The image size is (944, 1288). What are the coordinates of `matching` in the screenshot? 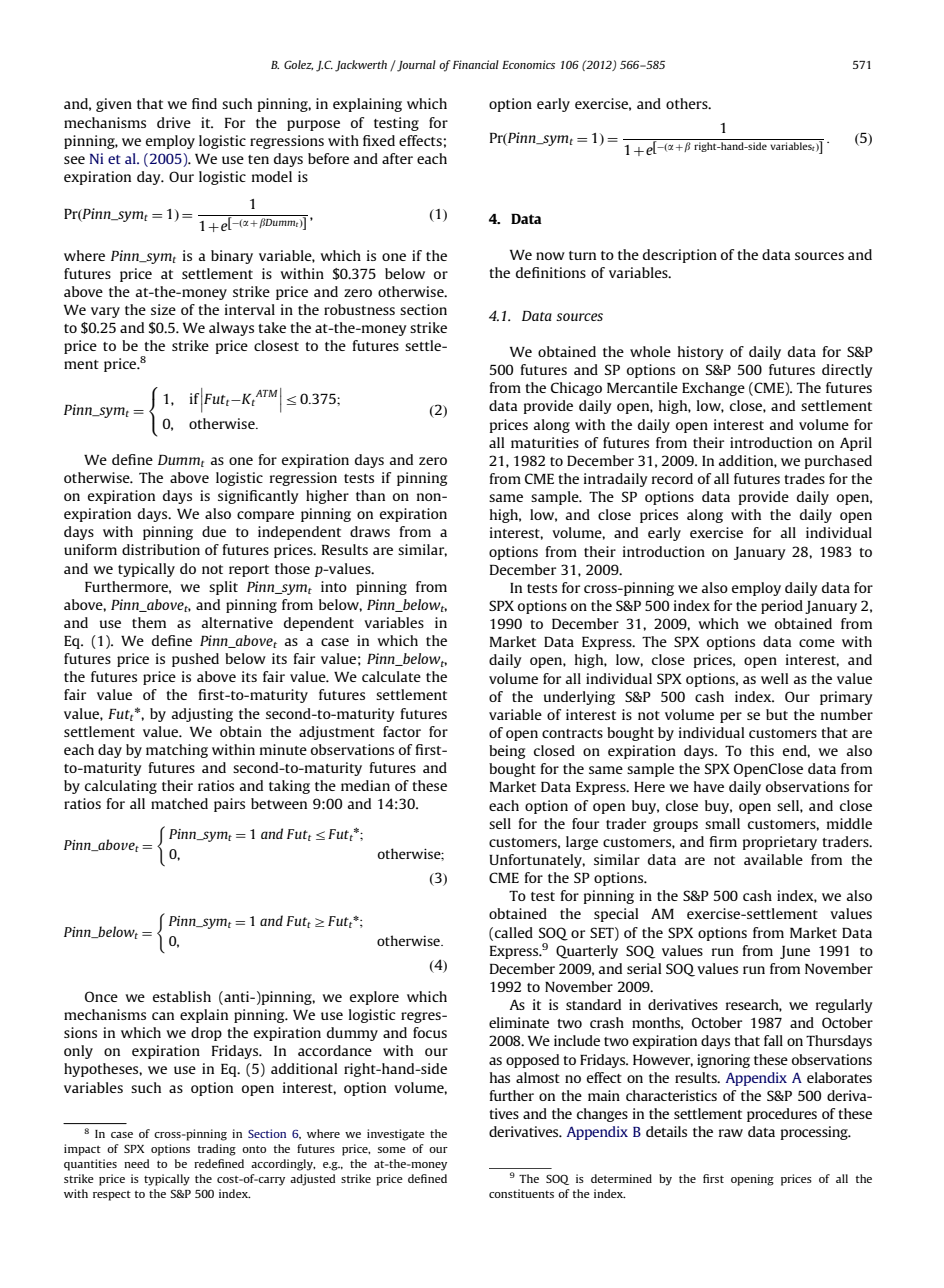 It's located at (177, 751).
